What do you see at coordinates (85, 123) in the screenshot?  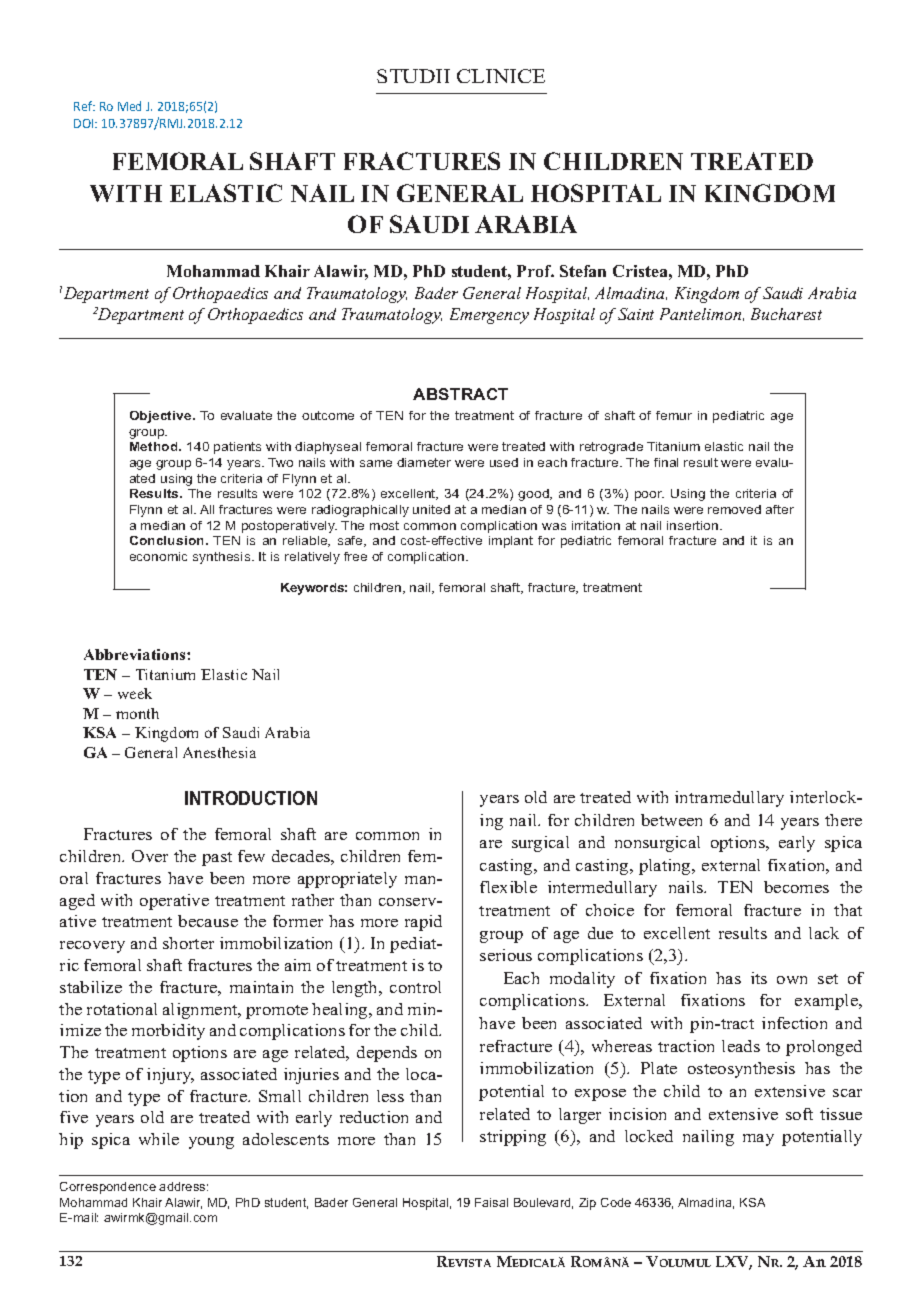 I see `DOI` at bounding box center [85, 123].
